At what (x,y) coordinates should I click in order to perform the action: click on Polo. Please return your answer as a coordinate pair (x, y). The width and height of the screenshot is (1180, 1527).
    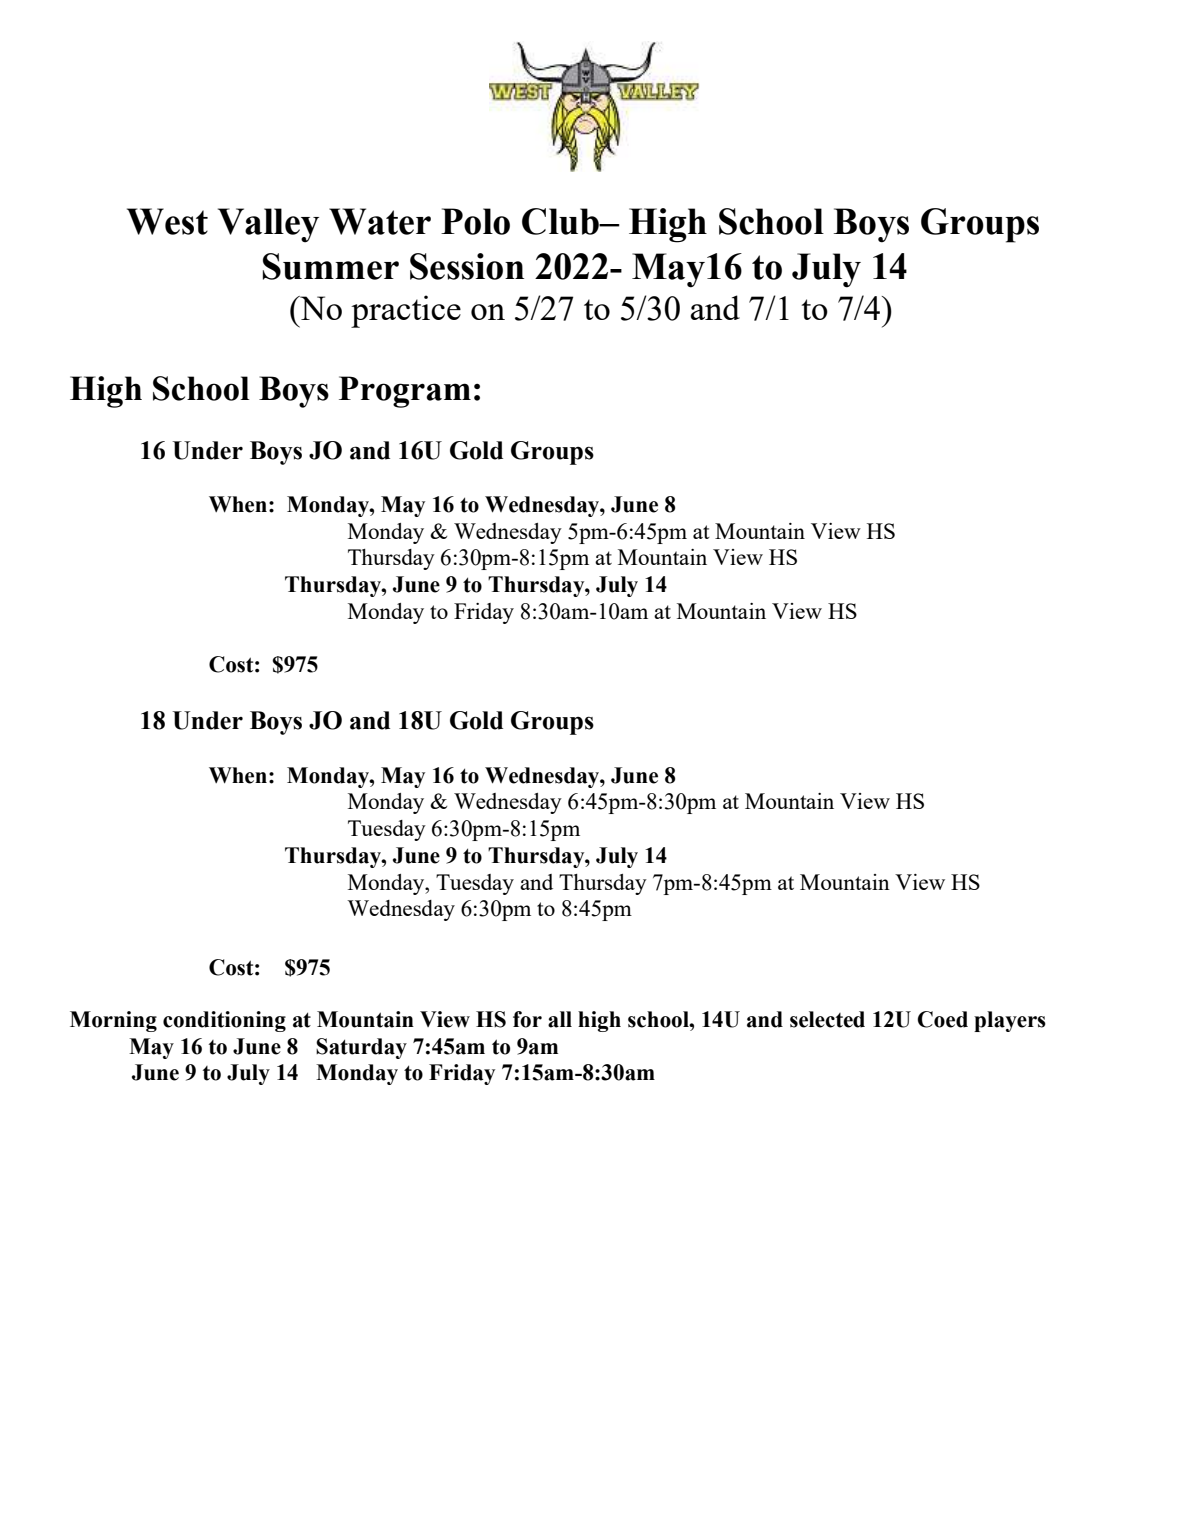
    Looking at the image, I should click on (475, 221).
